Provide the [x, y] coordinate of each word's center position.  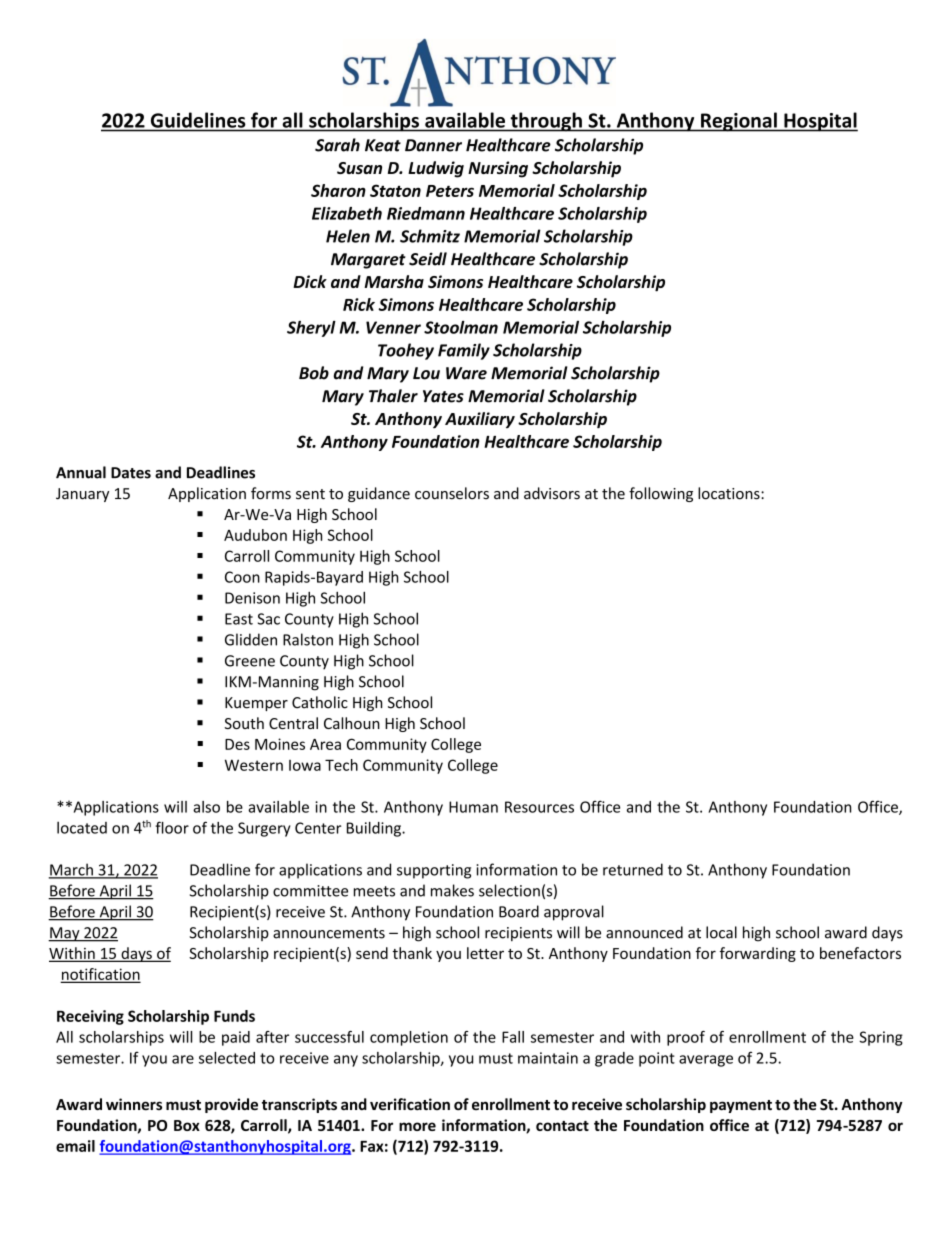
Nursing [498, 169]
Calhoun [352, 723]
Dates [131, 473]
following [661, 494]
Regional [739, 122]
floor [172, 827]
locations [730, 493]
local [721, 932]
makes [452, 890]
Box [187, 1125]
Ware [466, 373]
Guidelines [198, 120]
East [239, 619]
